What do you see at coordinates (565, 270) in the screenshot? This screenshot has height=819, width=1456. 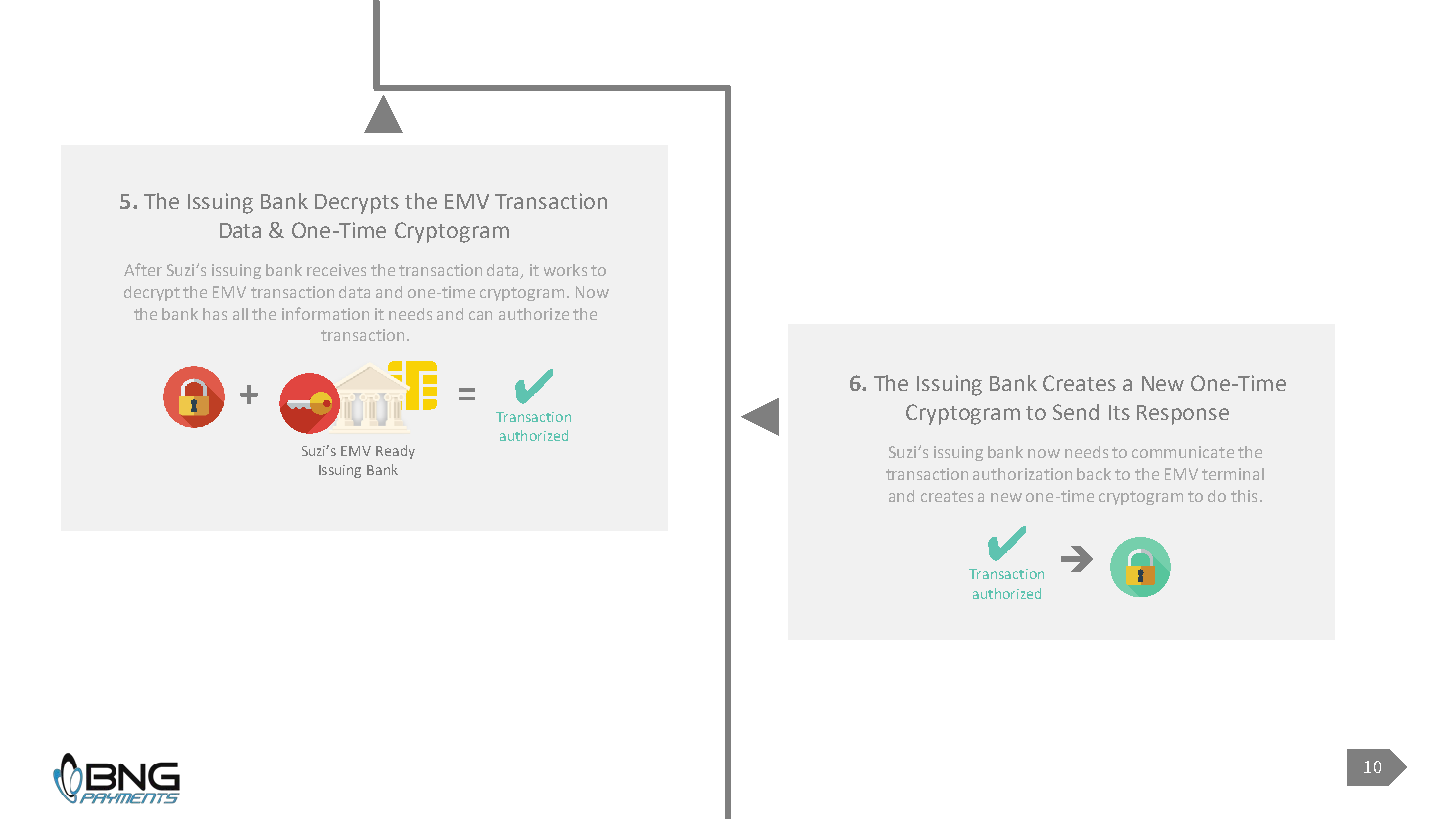 I see `works` at bounding box center [565, 270].
